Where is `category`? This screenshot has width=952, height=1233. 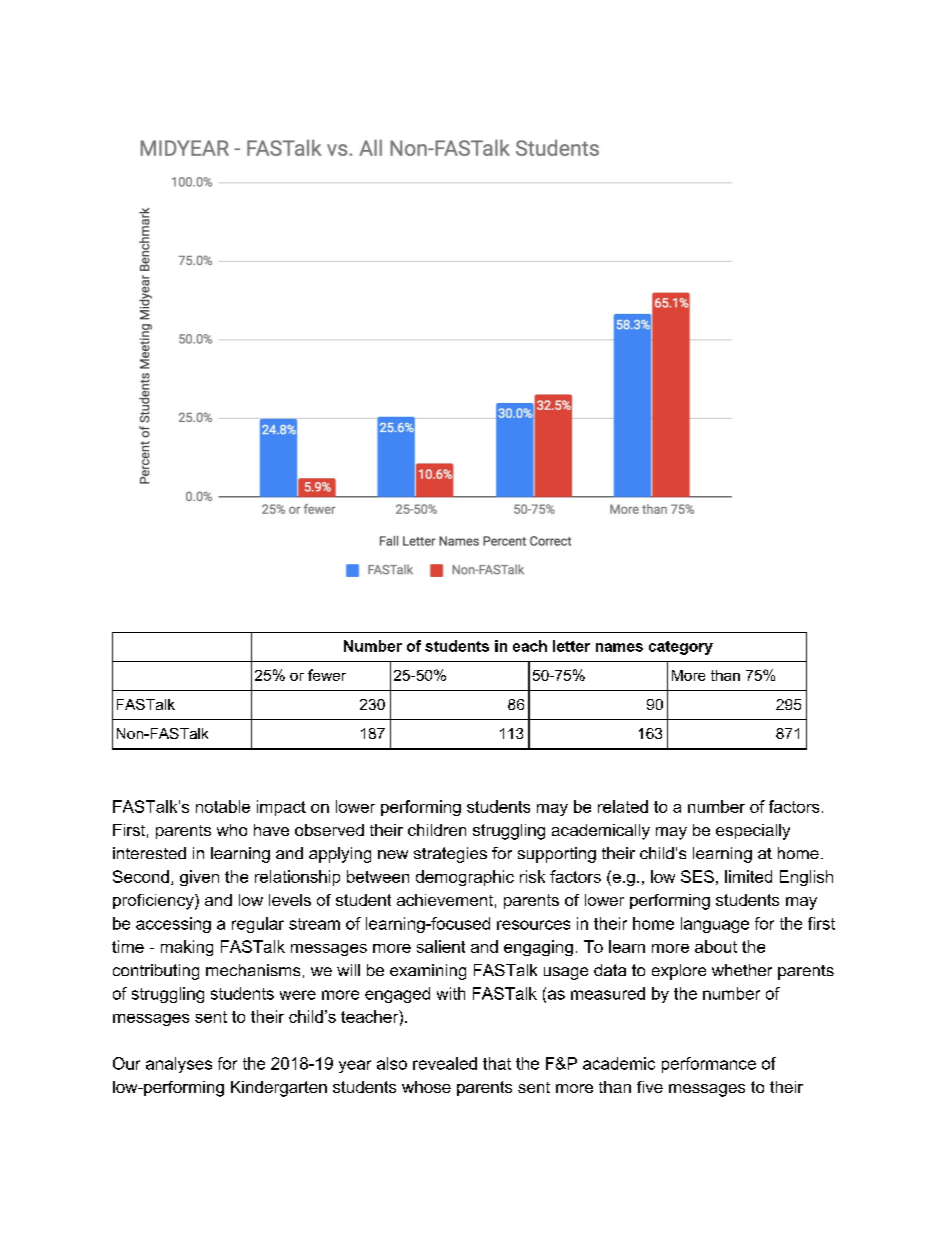
category is located at coordinates (681, 648).
